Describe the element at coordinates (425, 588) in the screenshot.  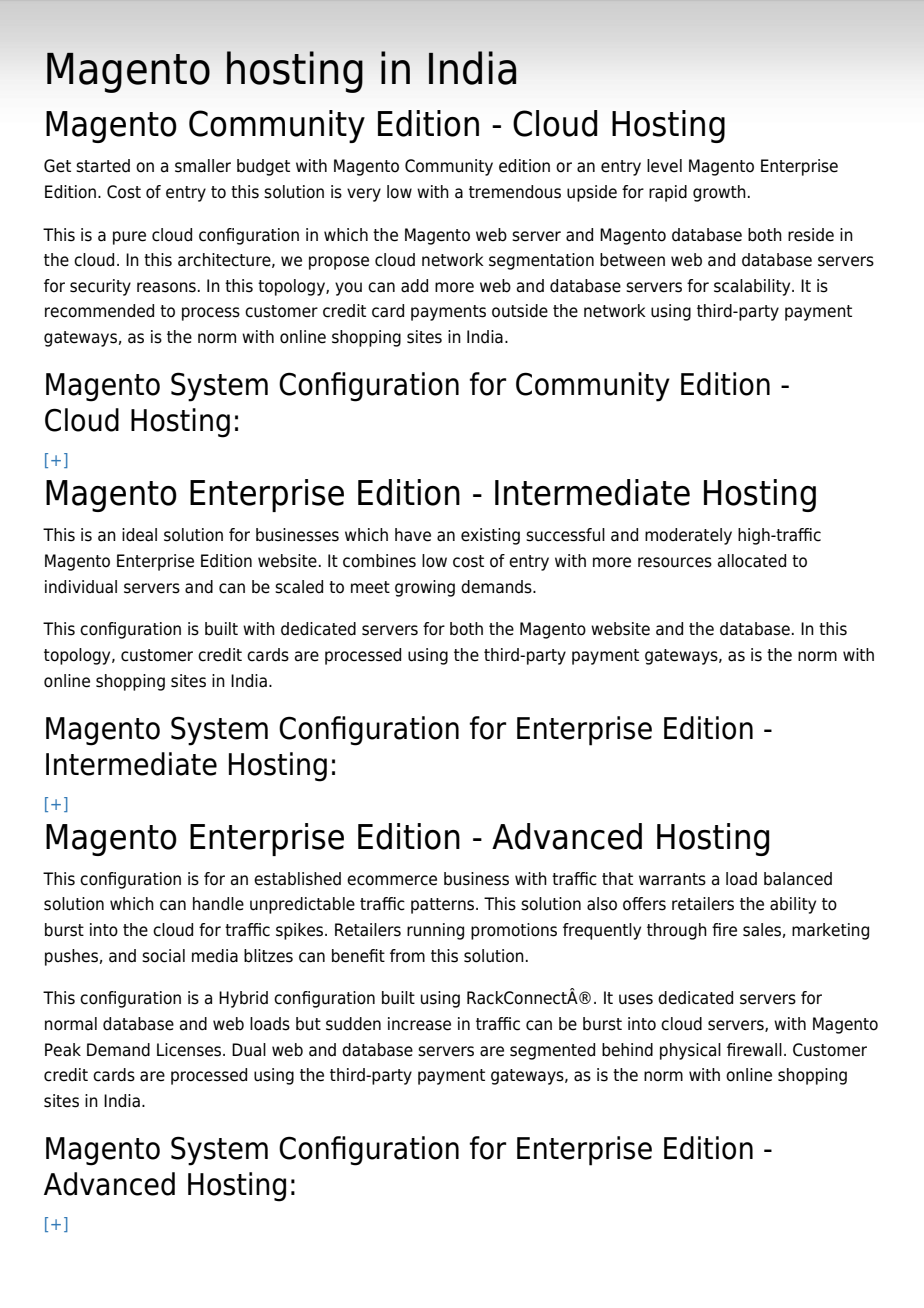
I see `growing` at that location.
